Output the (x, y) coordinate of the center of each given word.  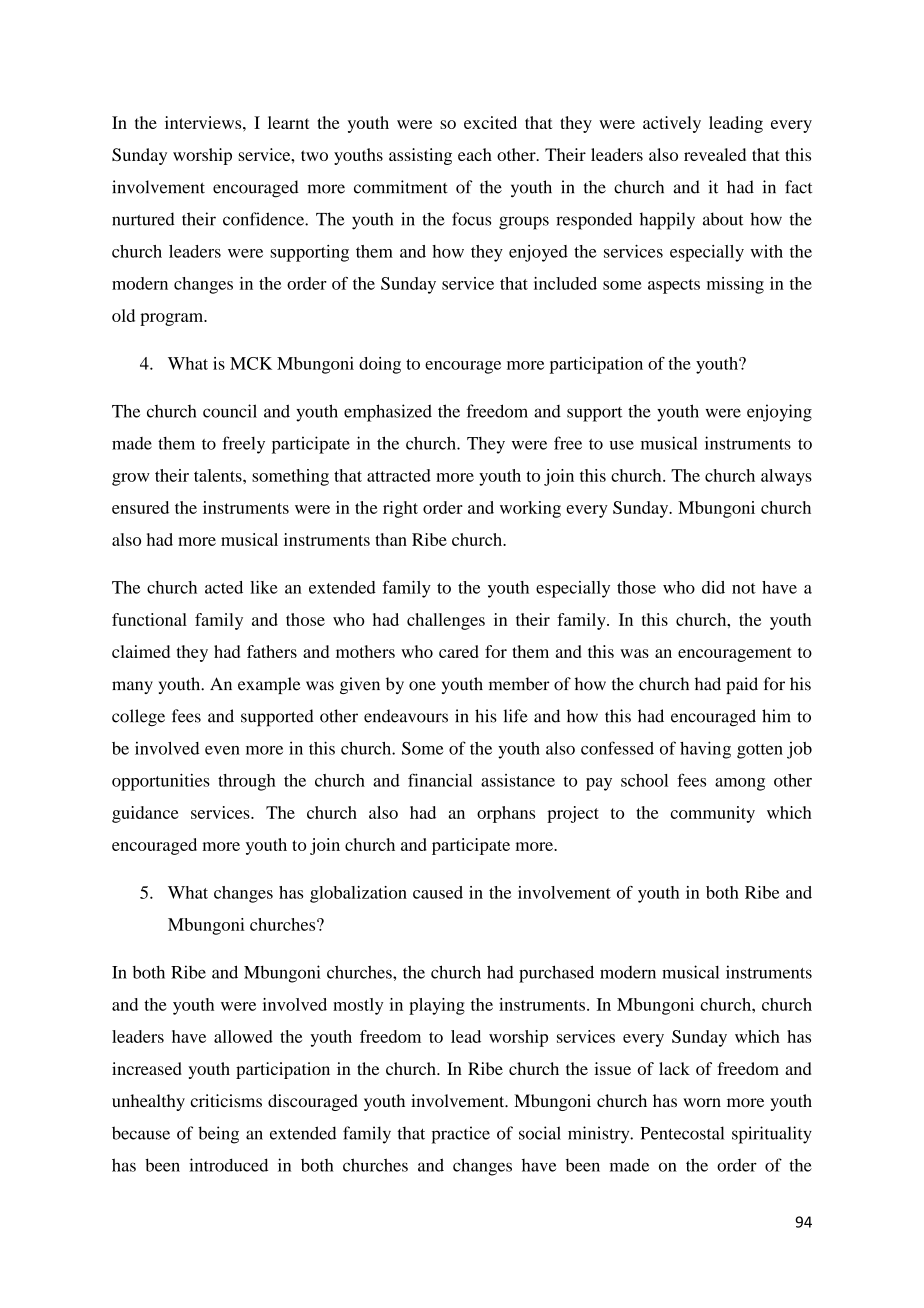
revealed (715, 154)
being (218, 1135)
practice (461, 1135)
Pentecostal (682, 1133)
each (475, 154)
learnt (289, 122)
